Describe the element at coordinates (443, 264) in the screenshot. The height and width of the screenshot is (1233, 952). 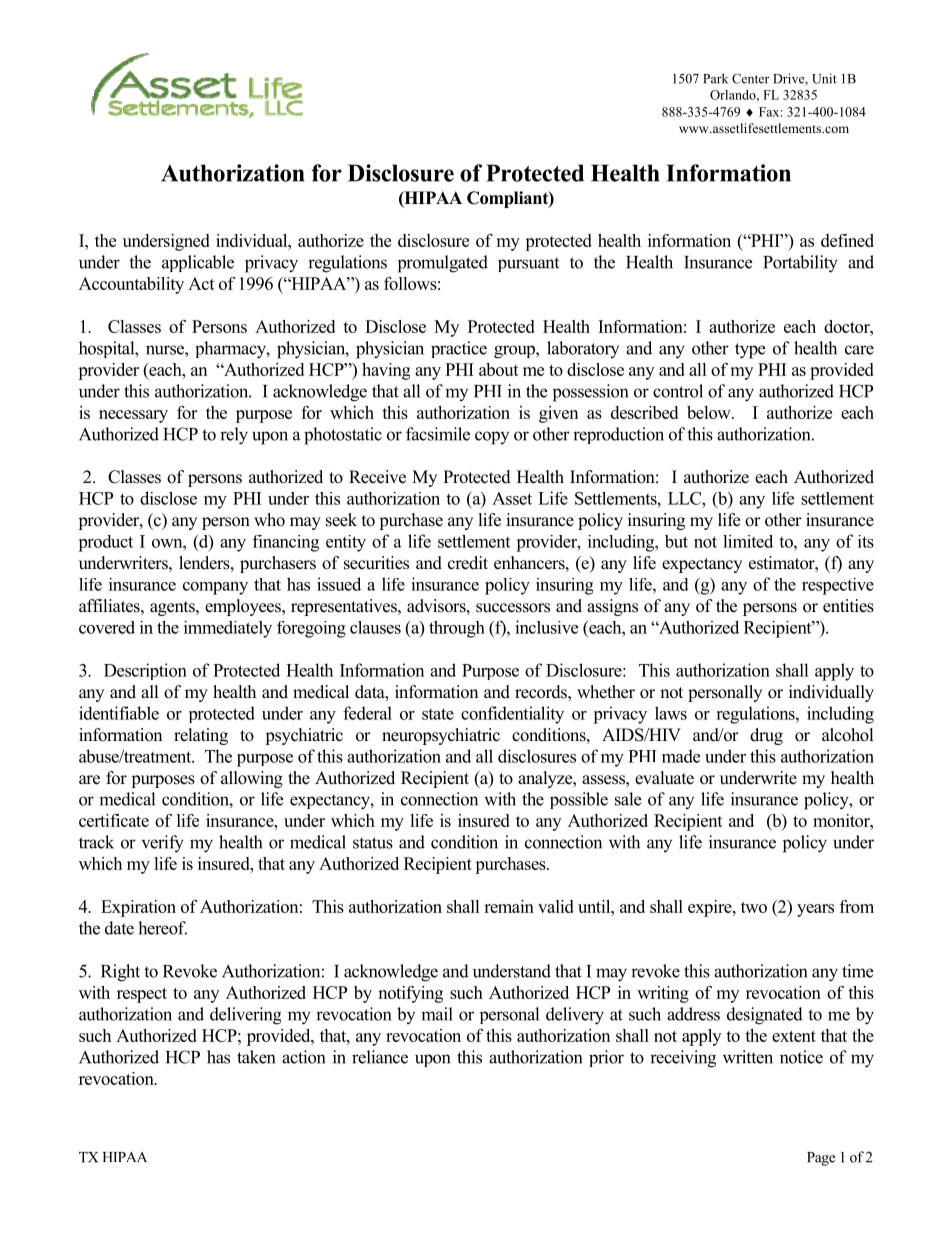
I see `promulgated` at that location.
